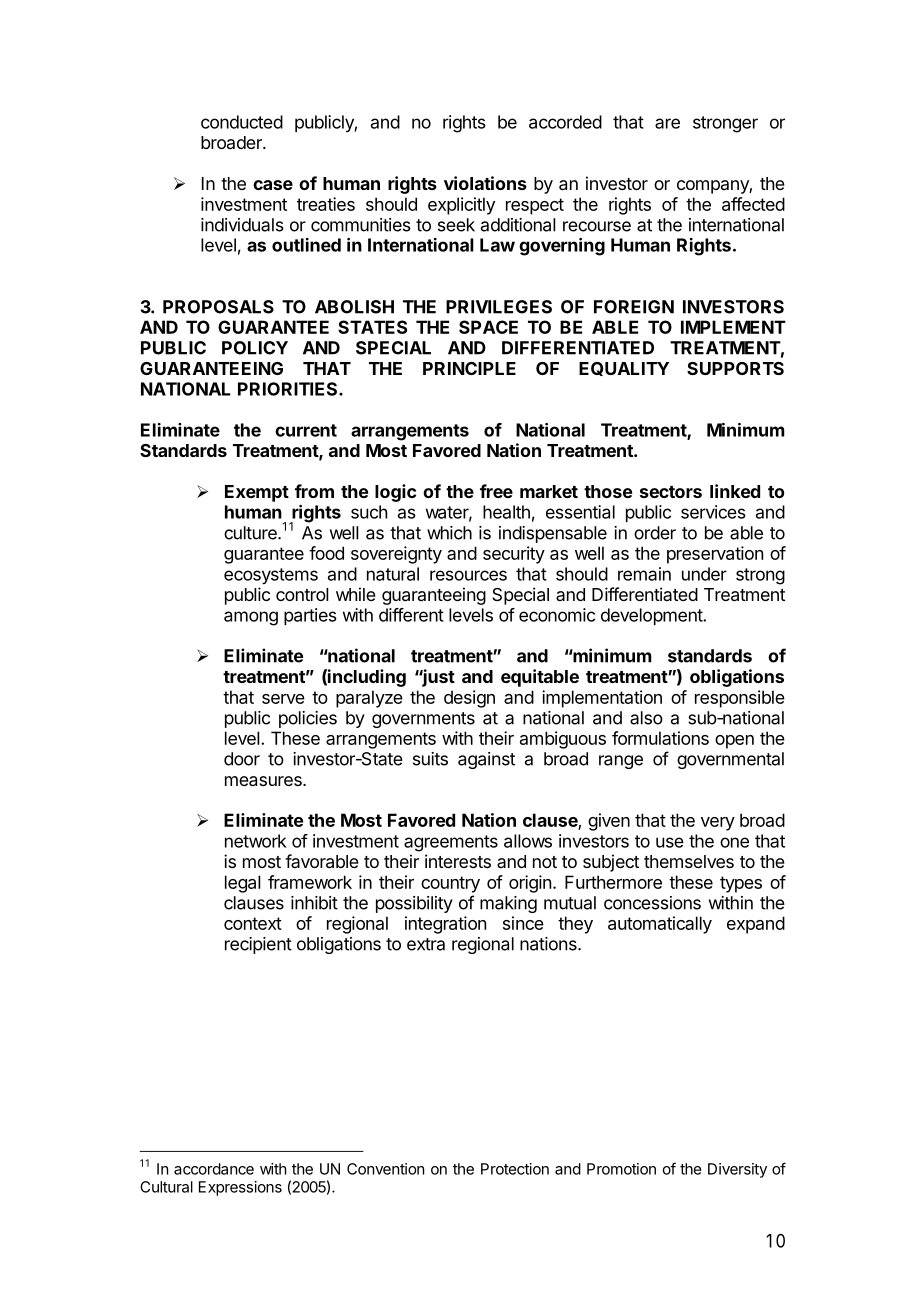  I want to click on violations, so click(485, 183).
